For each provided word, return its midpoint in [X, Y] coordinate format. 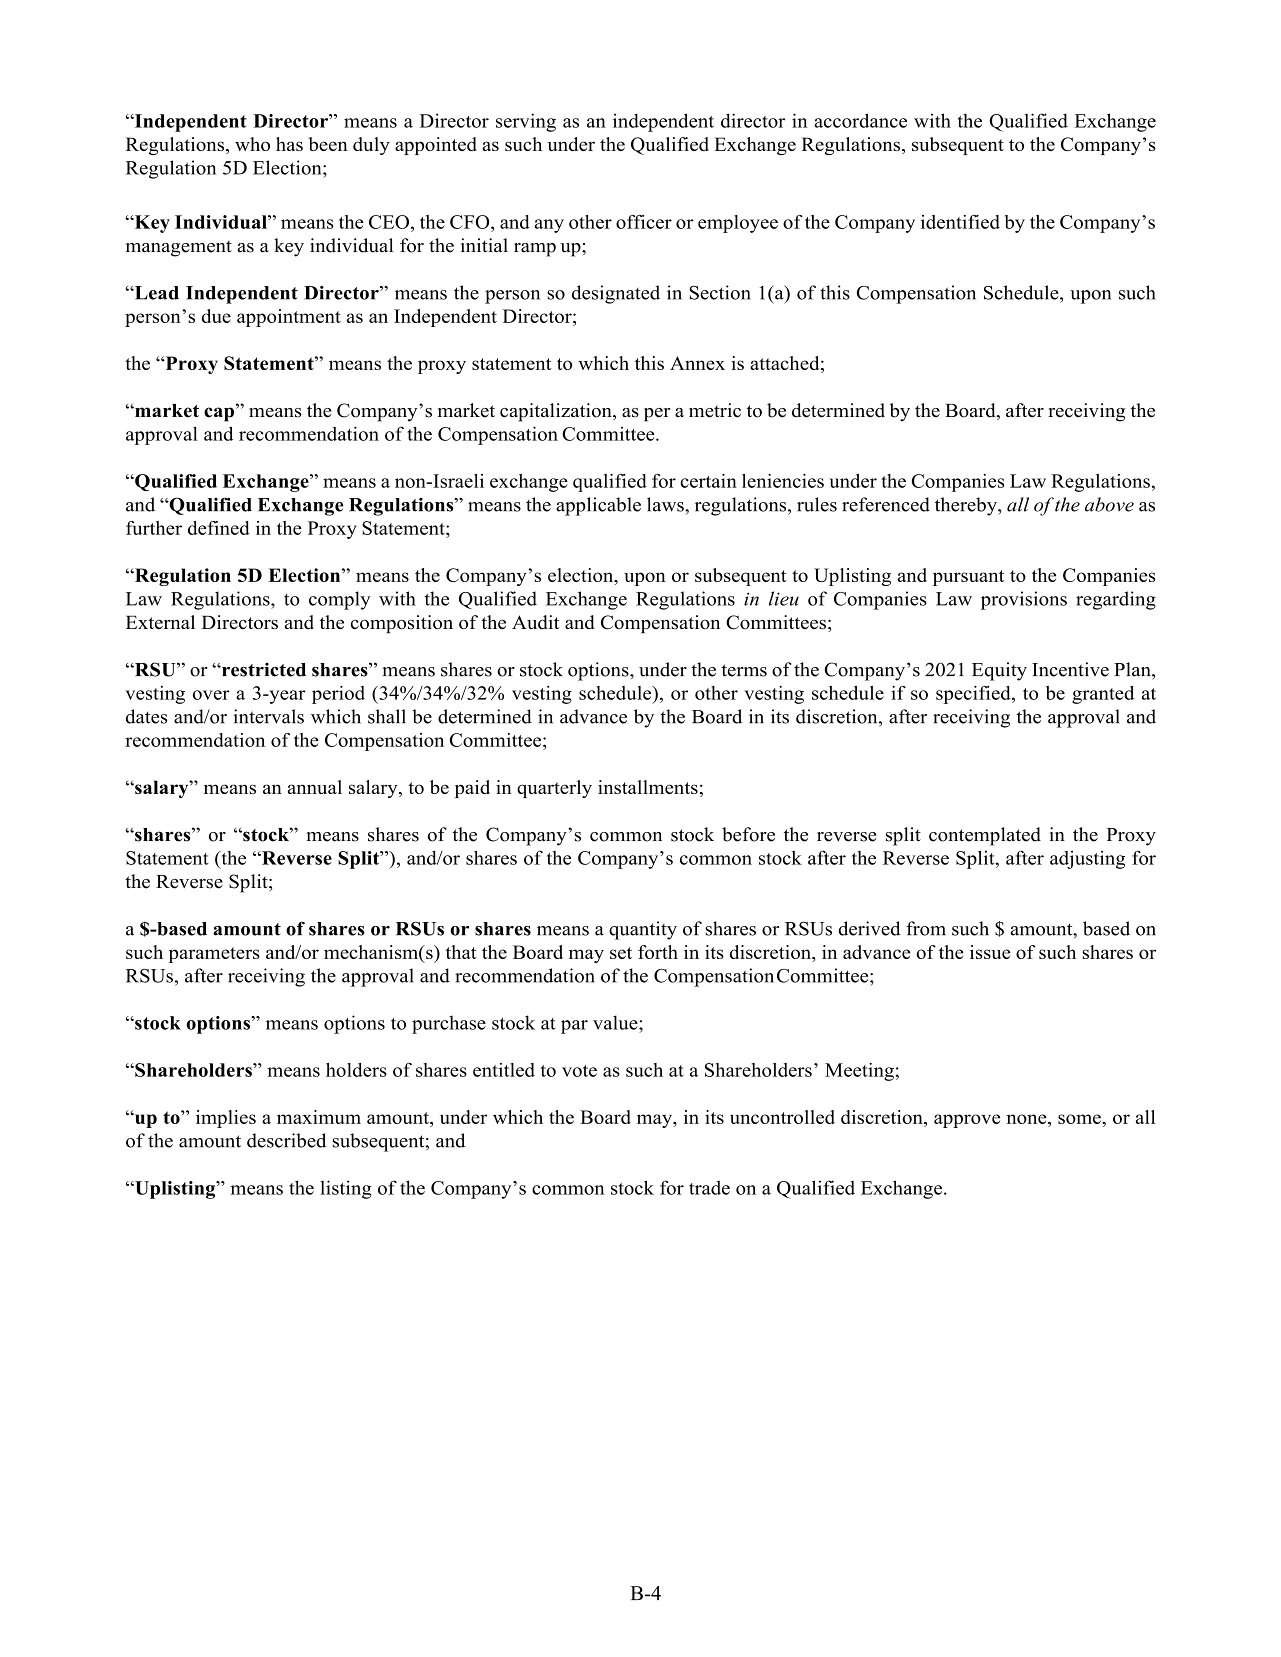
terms [744, 670]
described [286, 1140]
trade [709, 1187]
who [252, 144]
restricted [263, 669]
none [1027, 1119]
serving [526, 122]
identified [960, 222]
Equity [999, 671]
